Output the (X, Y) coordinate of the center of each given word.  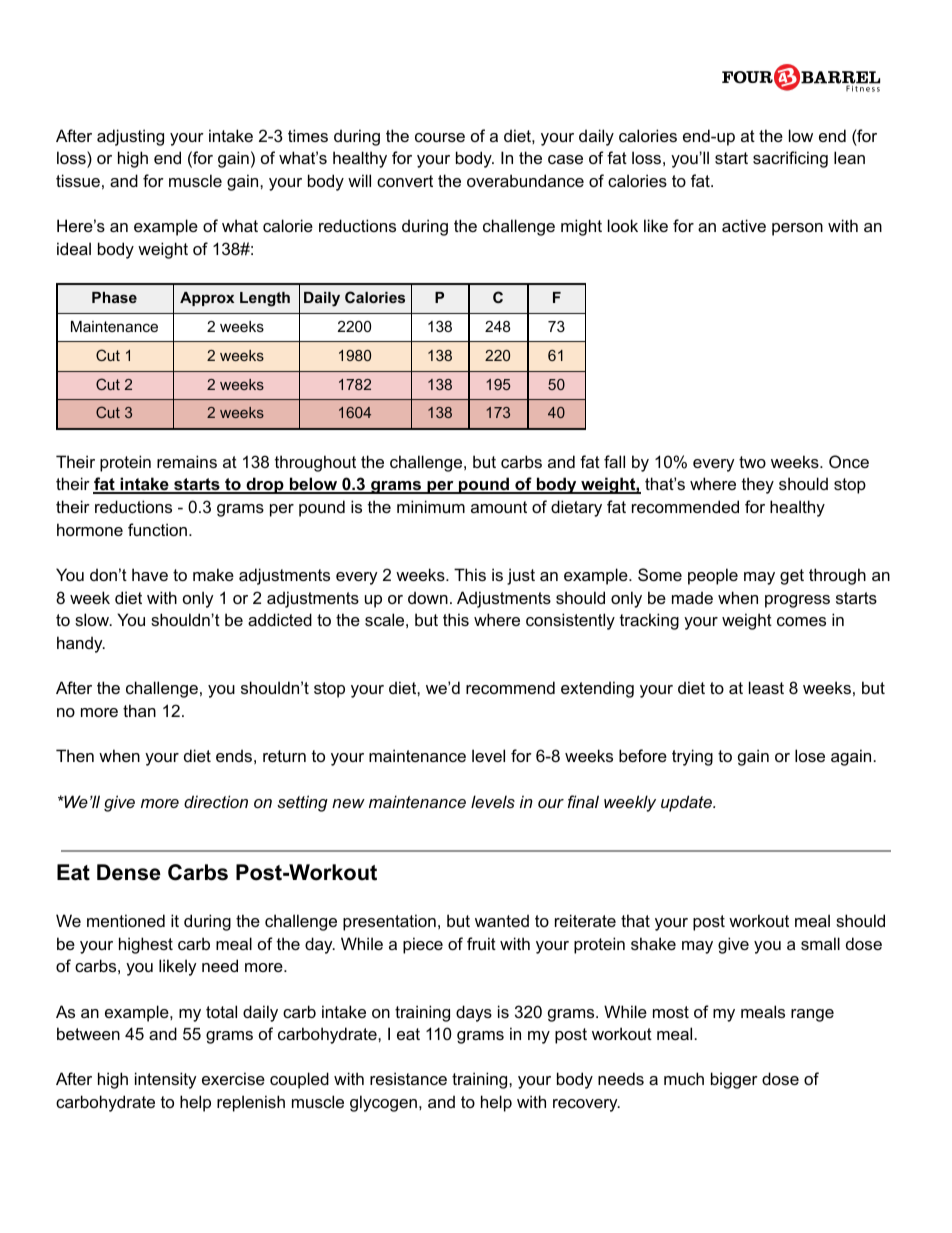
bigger (734, 1080)
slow (93, 619)
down (428, 597)
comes (801, 621)
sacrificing (790, 159)
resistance (408, 1078)
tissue (78, 180)
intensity (166, 1080)
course (440, 137)
